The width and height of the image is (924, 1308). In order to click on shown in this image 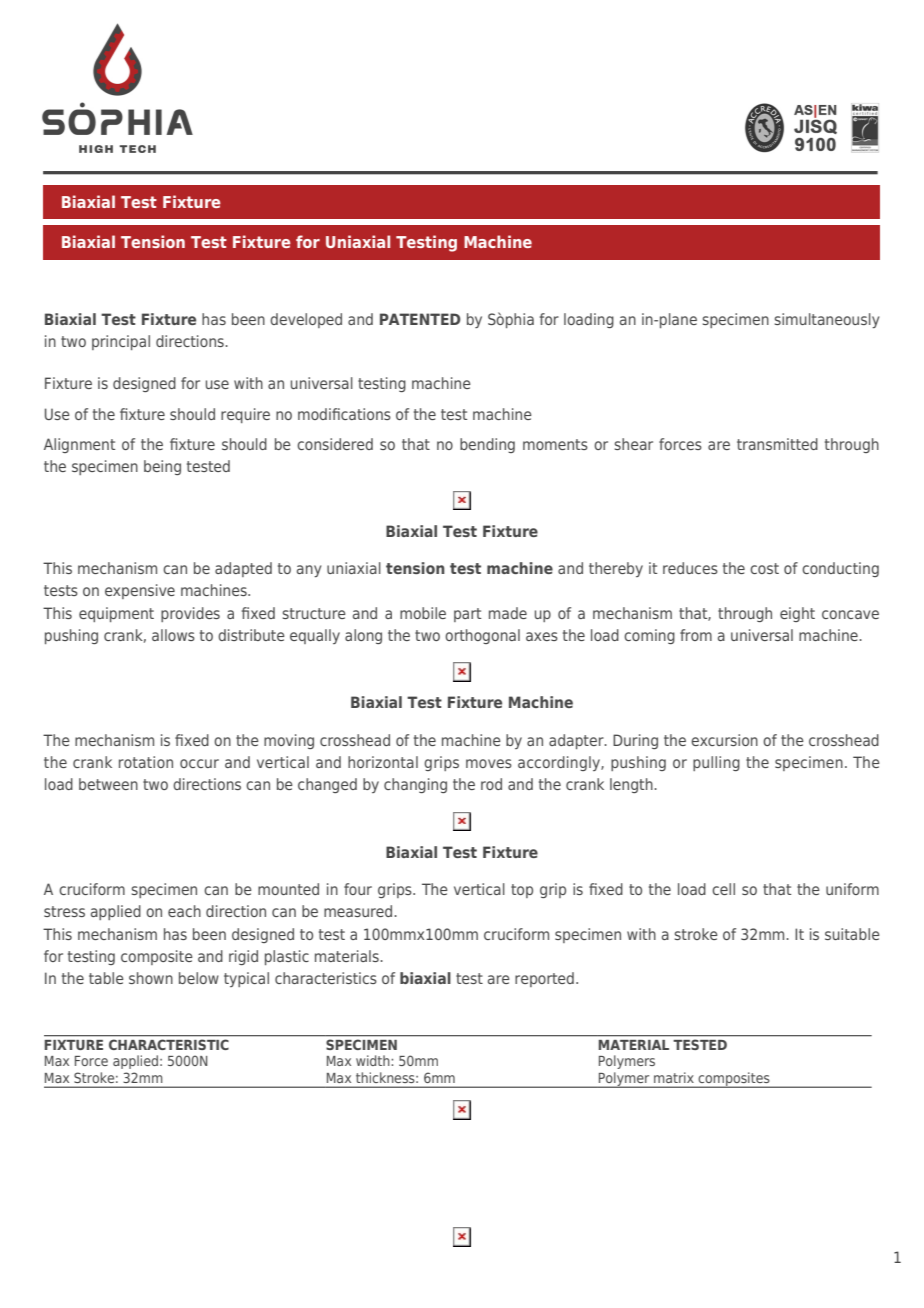, I will do `click(151, 978)`.
